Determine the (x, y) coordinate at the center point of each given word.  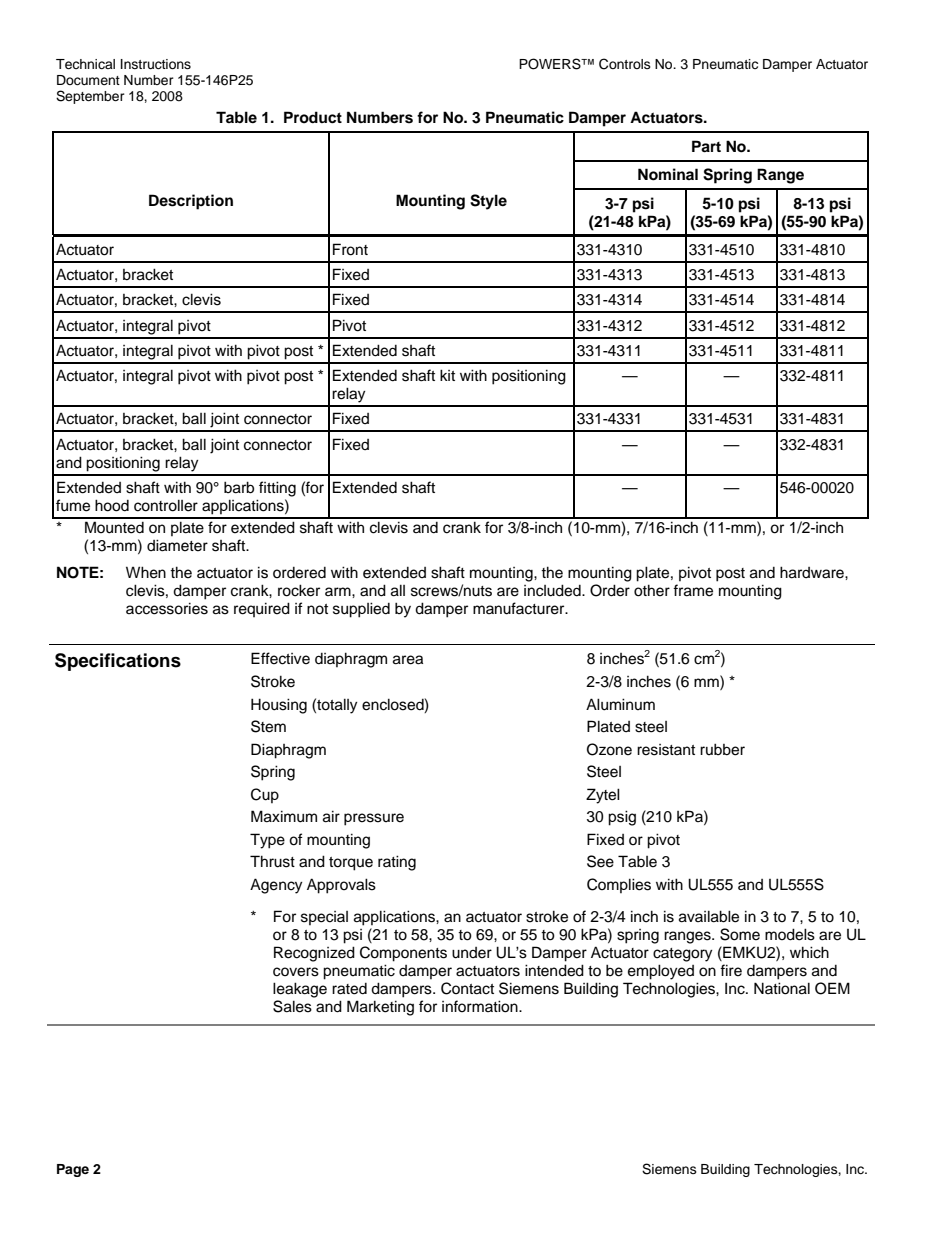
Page (73, 1170)
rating (397, 863)
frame (693, 590)
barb (239, 487)
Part (706, 146)
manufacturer (520, 608)
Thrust (272, 861)
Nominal (668, 174)
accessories (167, 608)
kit (447, 375)
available (709, 916)
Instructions (156, 64)
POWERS (551, 64)
